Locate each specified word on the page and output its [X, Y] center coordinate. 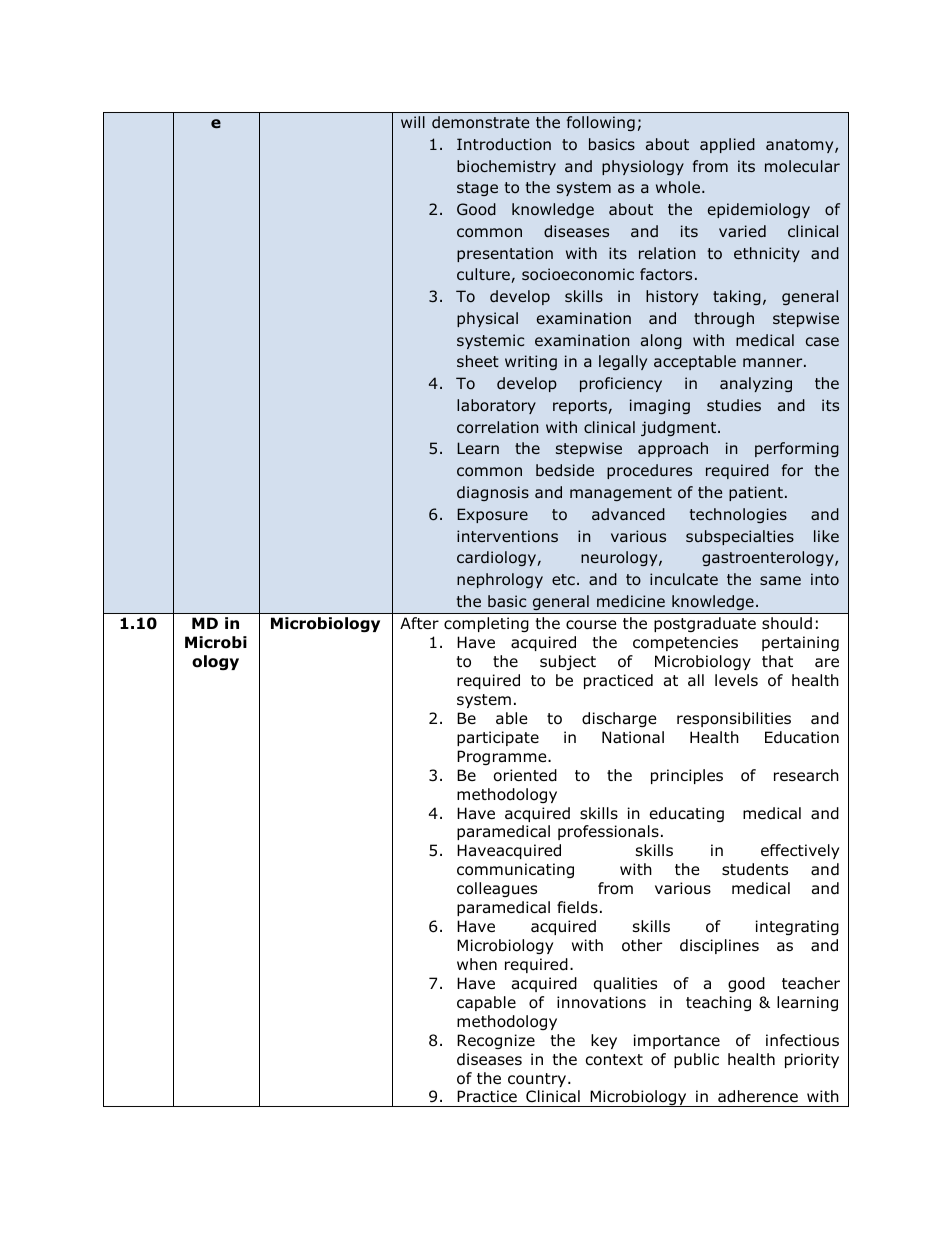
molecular [802, 166]
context [614, 1060]
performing [797, 449]
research [806, 775]
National [633, 737]
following [601, 123]
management [621, 494]
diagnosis [493, 493]
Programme [503, 757]
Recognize [496, 1041]
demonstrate [480, 122]
